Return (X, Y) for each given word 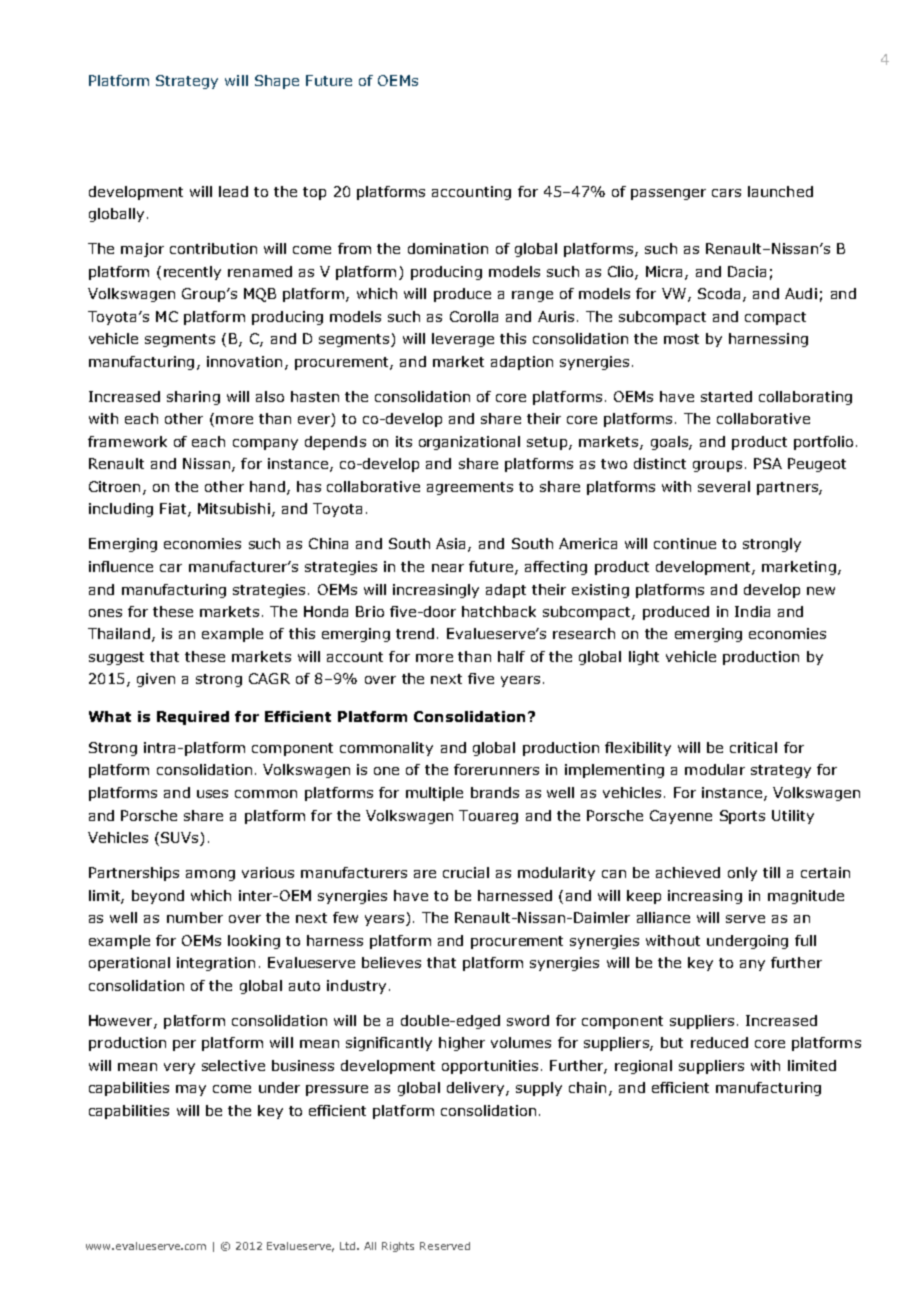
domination (448, 248)
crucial (466, 872)
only (742, 874)
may (191, 1090)
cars (726, 193)
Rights (398, 1247)
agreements (470, 488)
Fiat (174, 510)
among (210, 875)
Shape (277, 82)
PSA (768, 463)
